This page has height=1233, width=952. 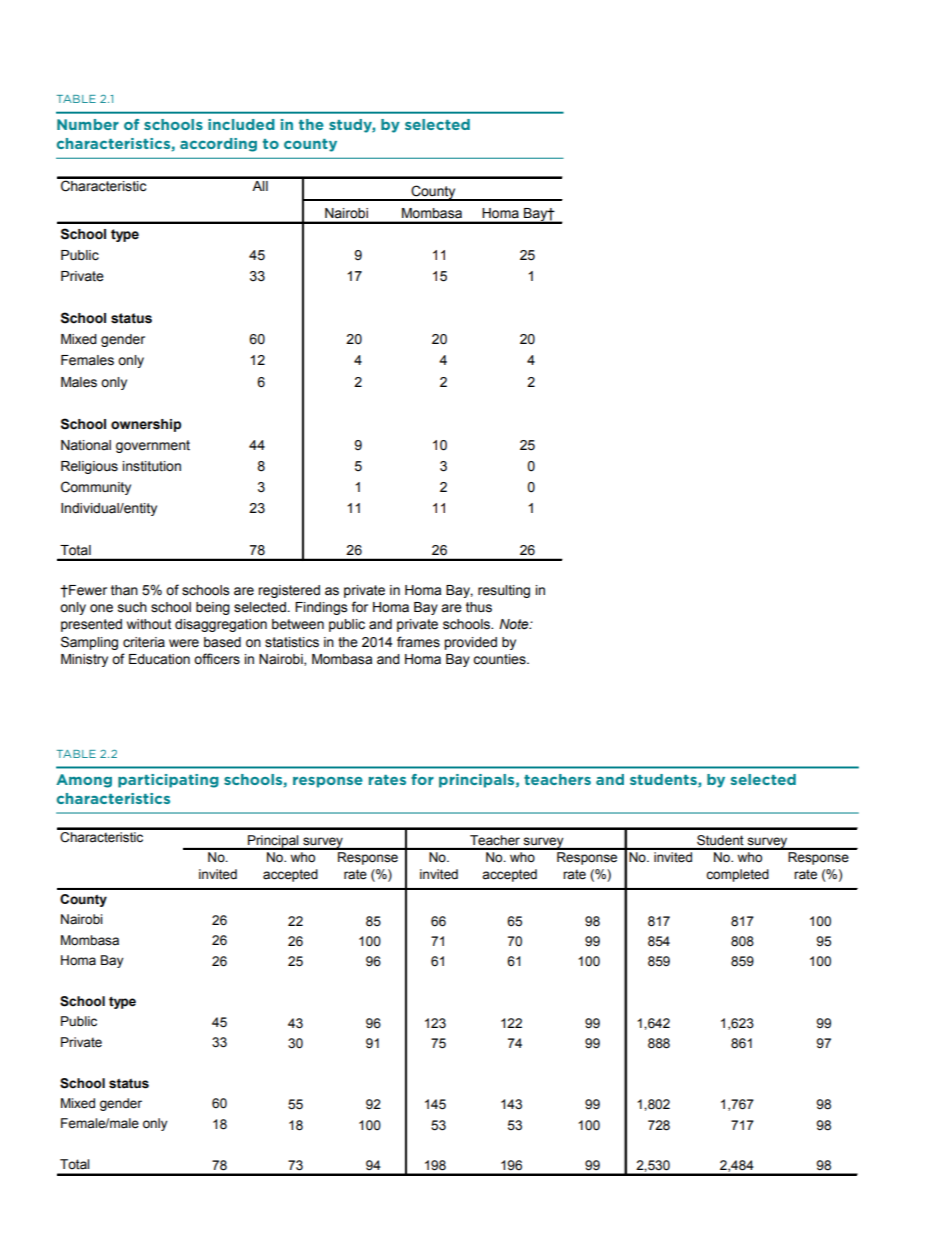 I want to click on statistics, so click(x=292, y=642).
